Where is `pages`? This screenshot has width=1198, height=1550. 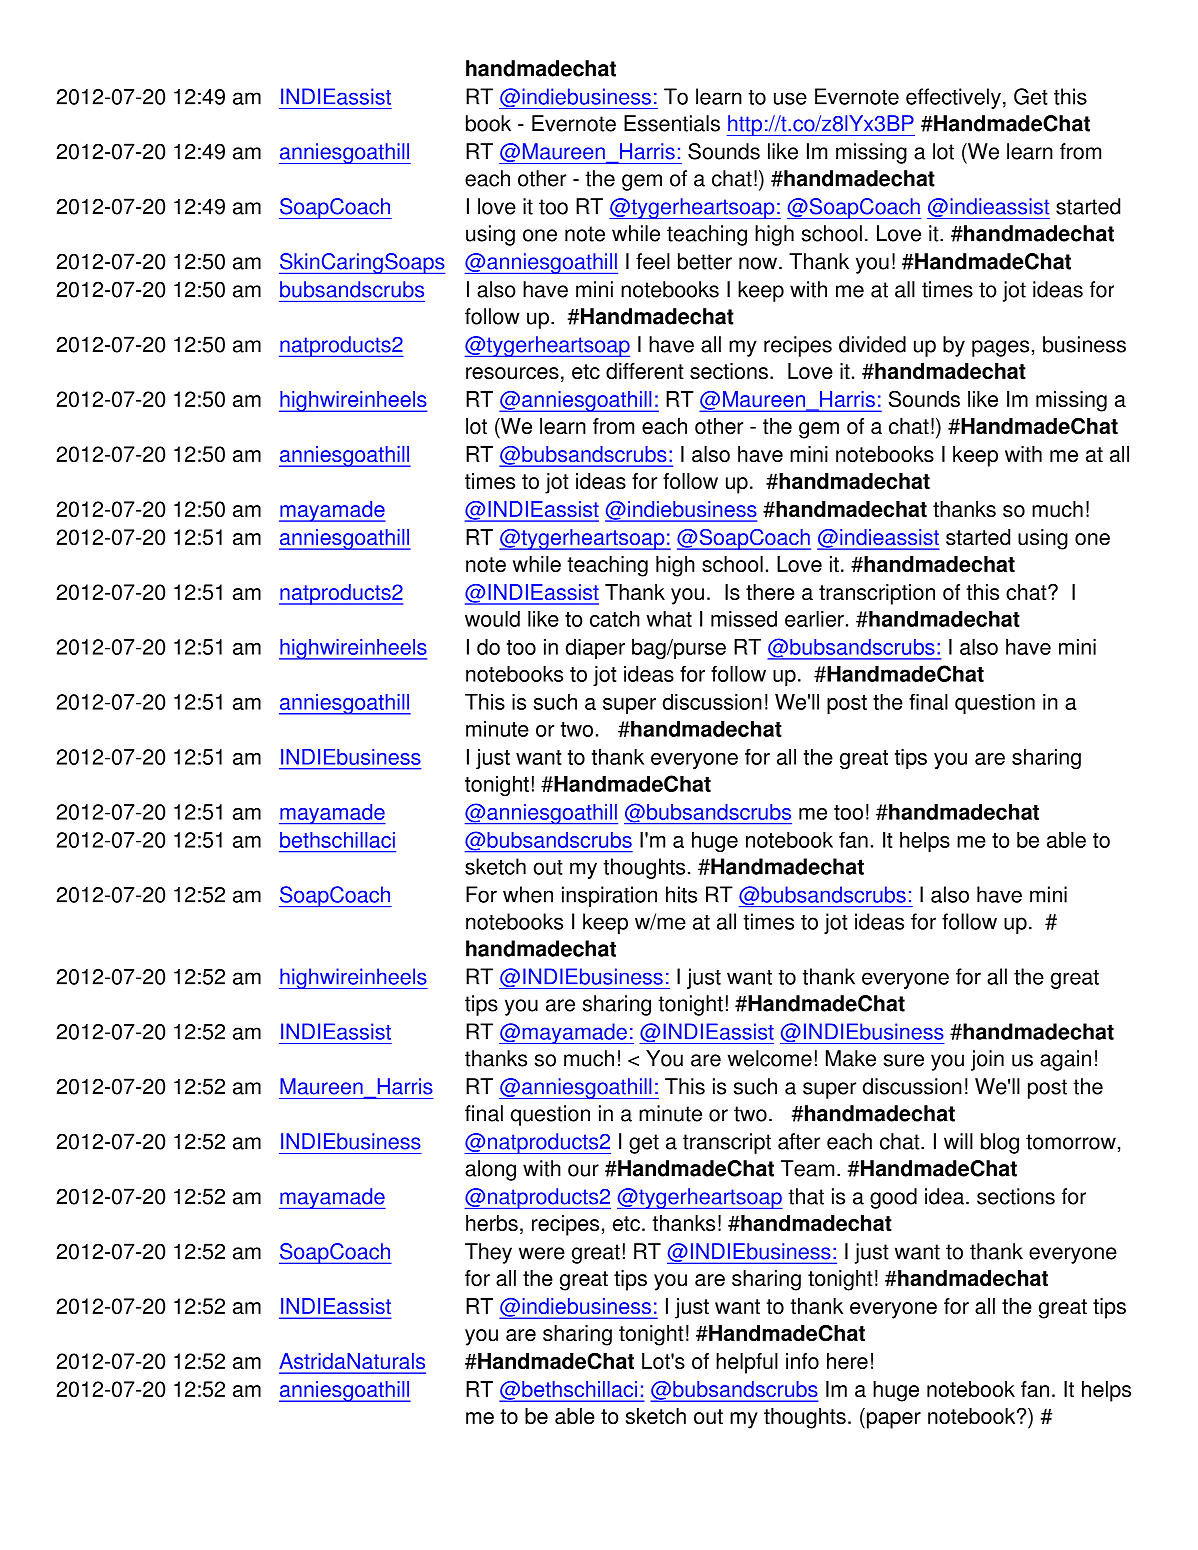
pages is located at coordinates (1000, 348).
